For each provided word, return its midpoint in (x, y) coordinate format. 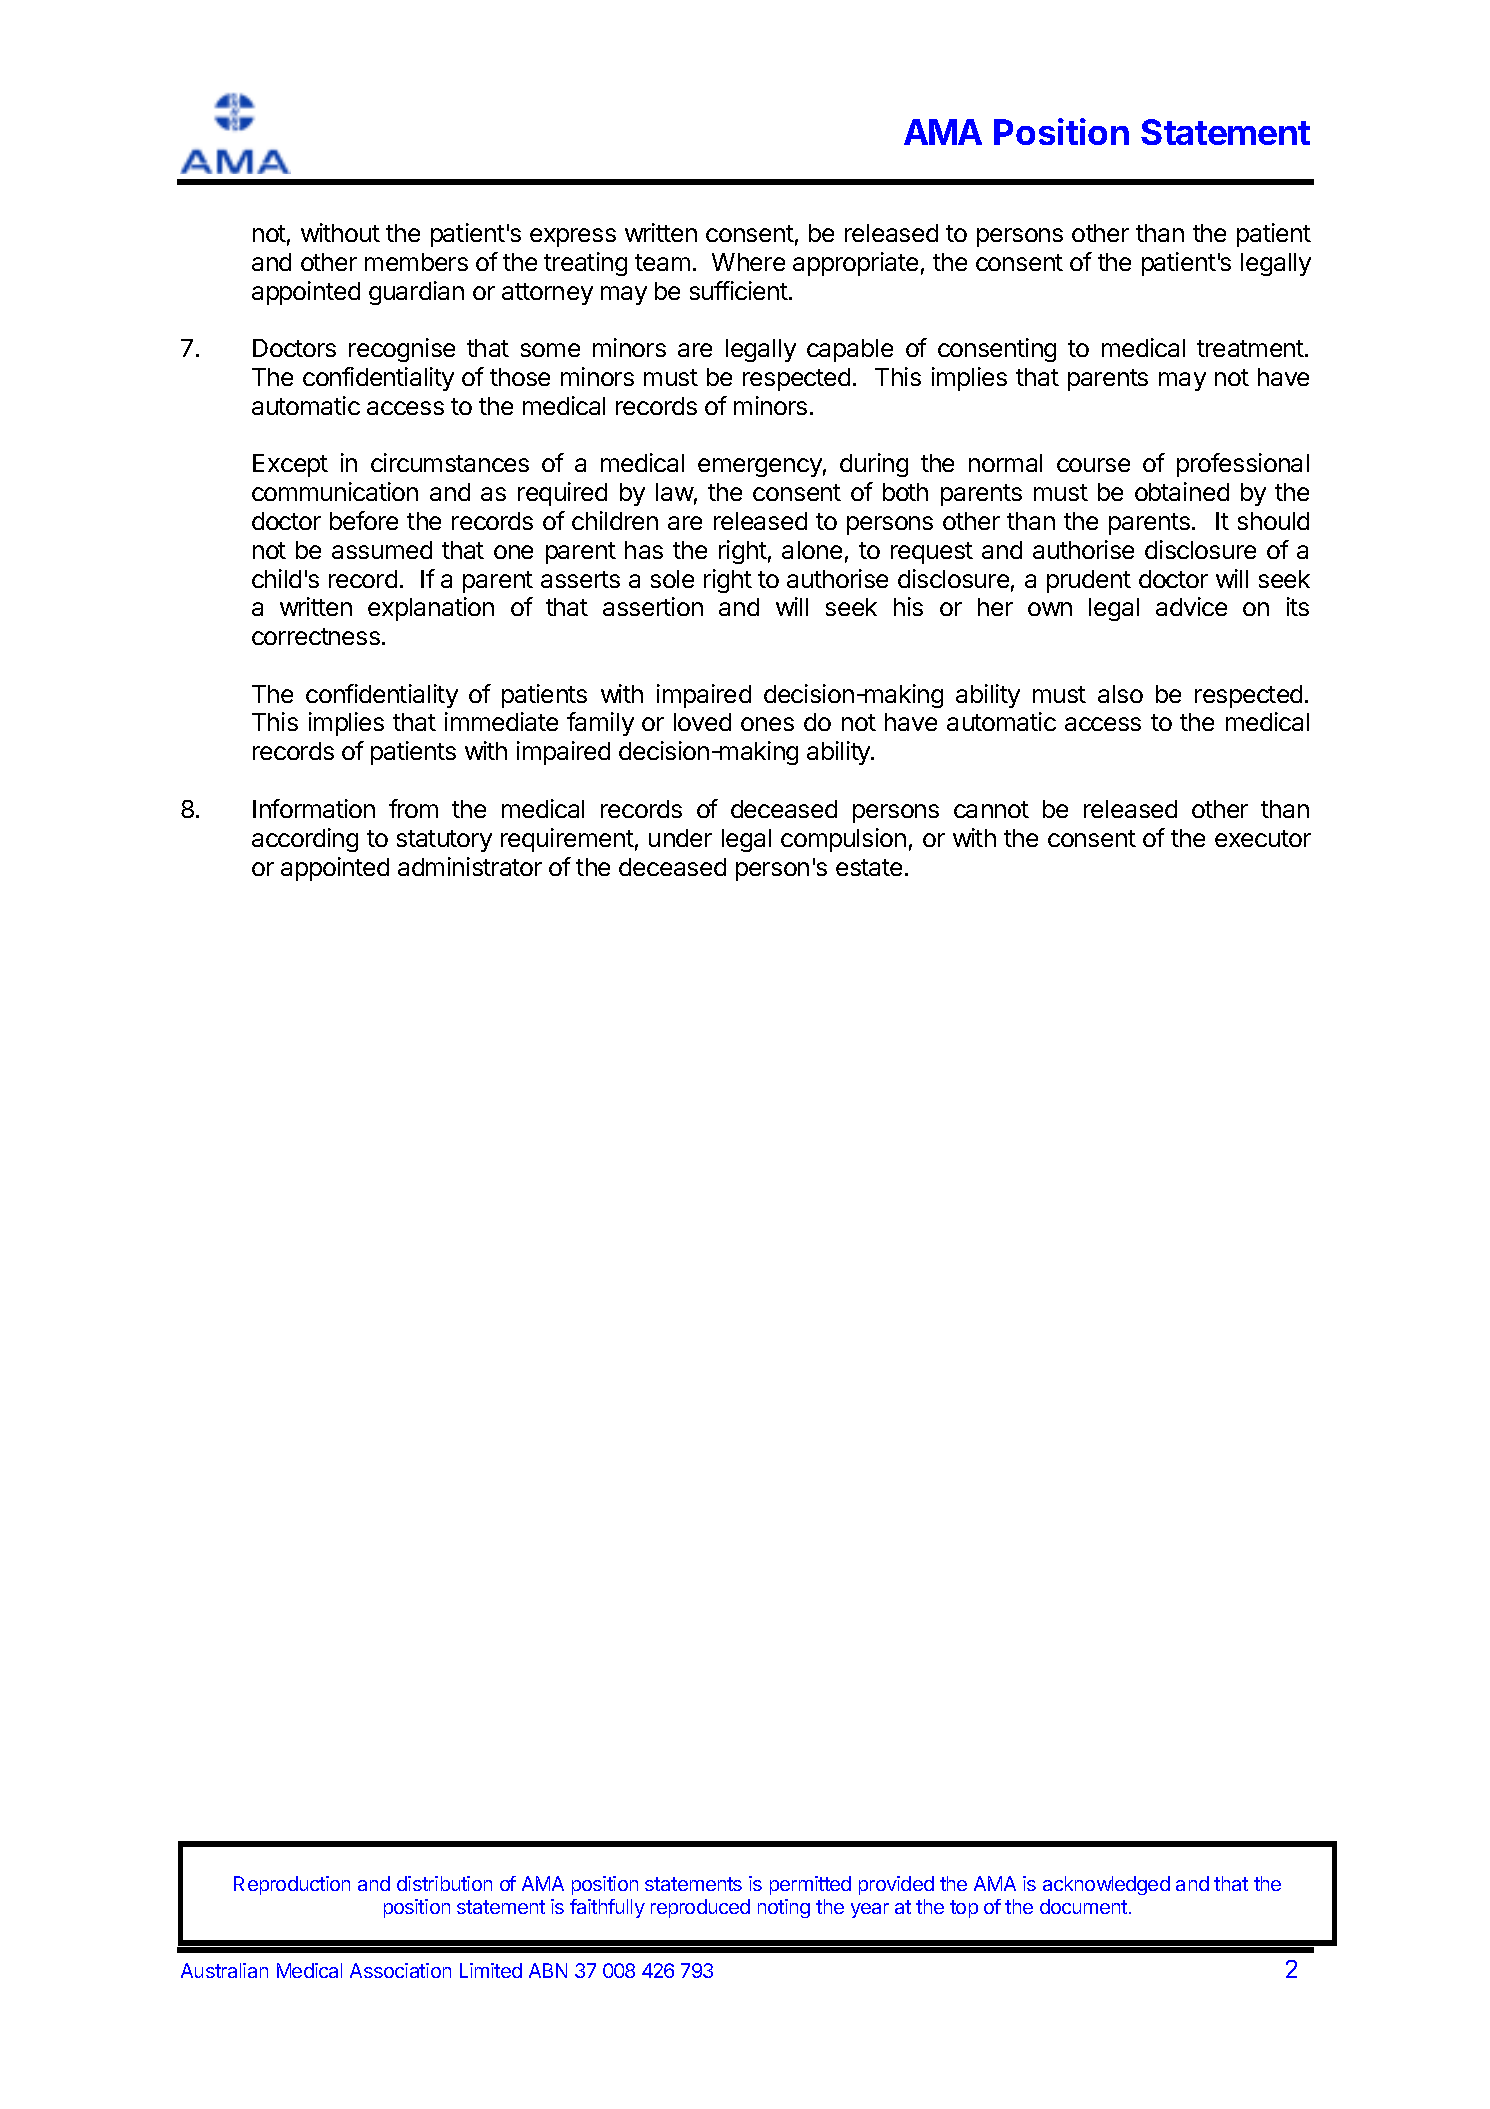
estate (869, 867)
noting (784, 1908)
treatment (1251, 348)
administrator (470, 866)
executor (1263, 838)
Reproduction (292, 1885)
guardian (416, 293)
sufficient (739, 290)
